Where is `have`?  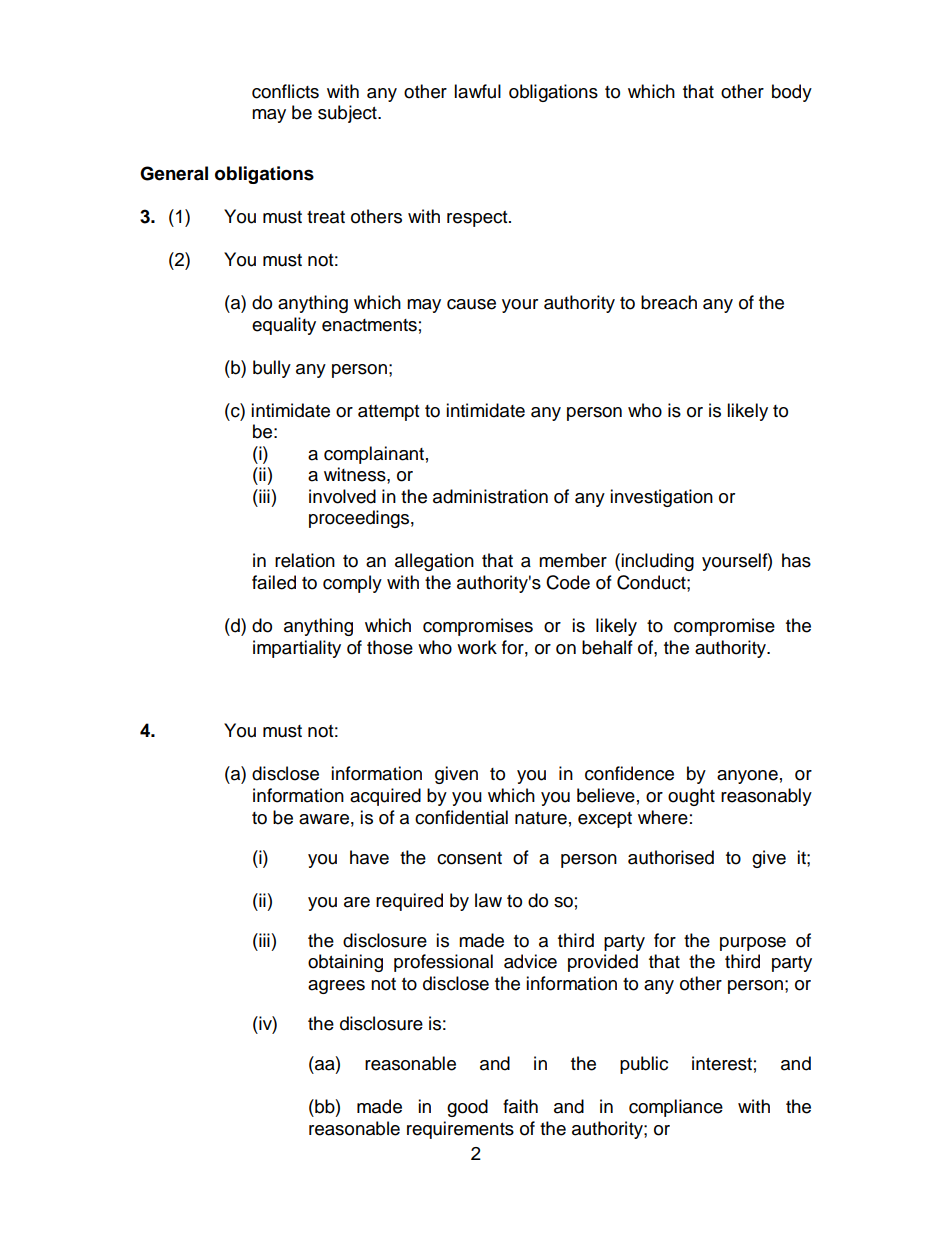 have is located at coordinates (369, 857).
